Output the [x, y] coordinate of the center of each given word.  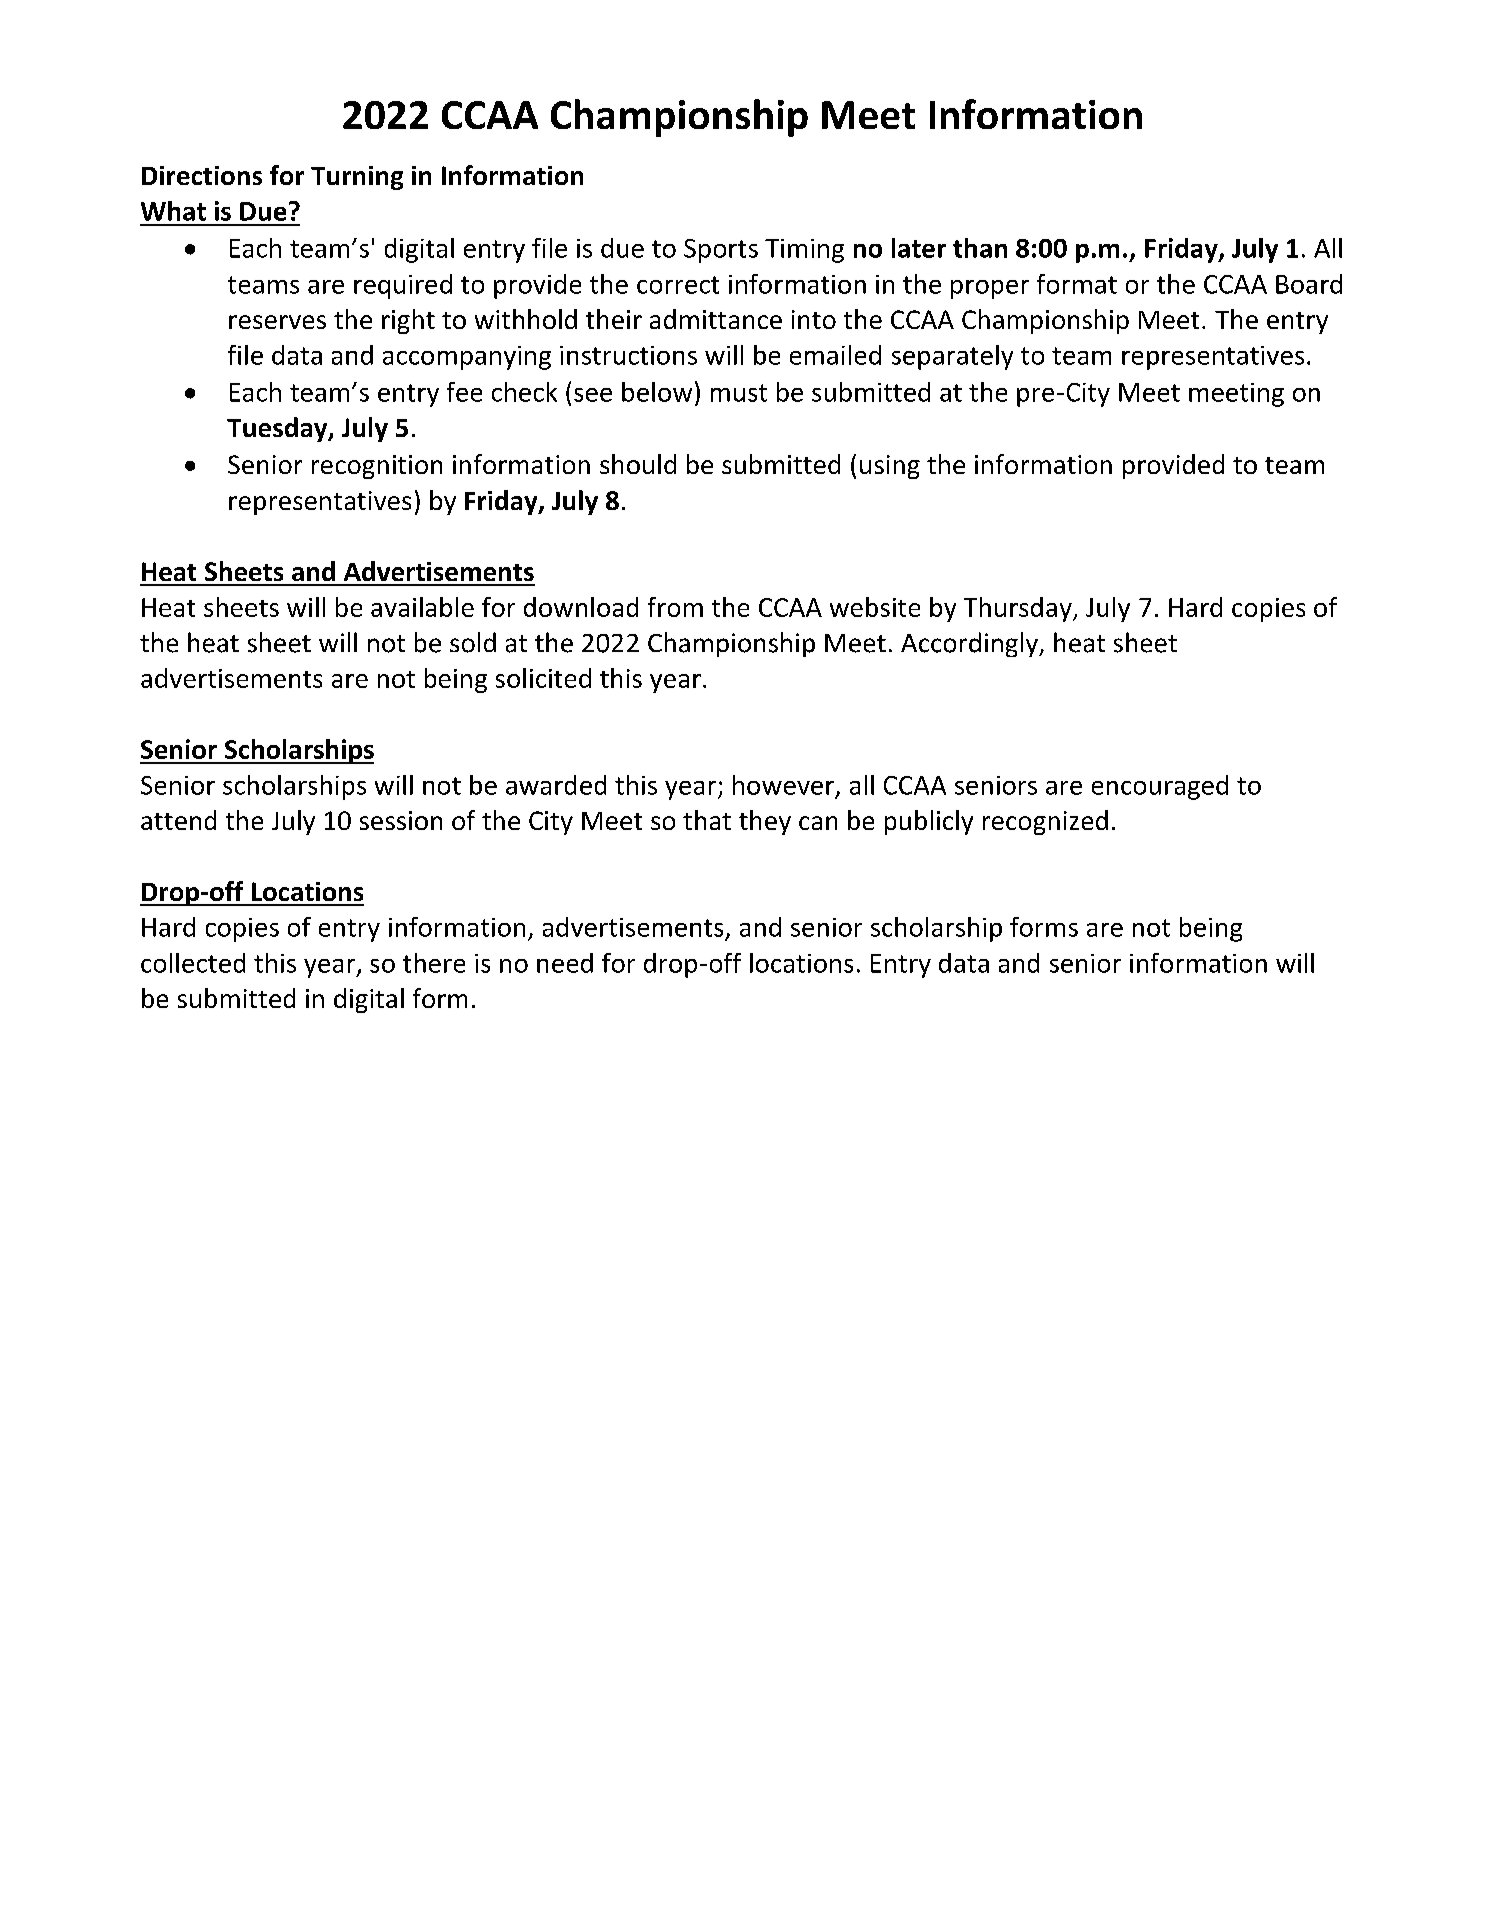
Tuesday [278, 429]
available [422, 607]
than [980, 248]
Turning [357, 178]
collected [193, 963]
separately [952, 357]
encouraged [1160, 787]
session [401, 820]
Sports [721, 251]
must [739, 393]
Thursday [1019, 609]
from [675, 607]
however [783, 785]
